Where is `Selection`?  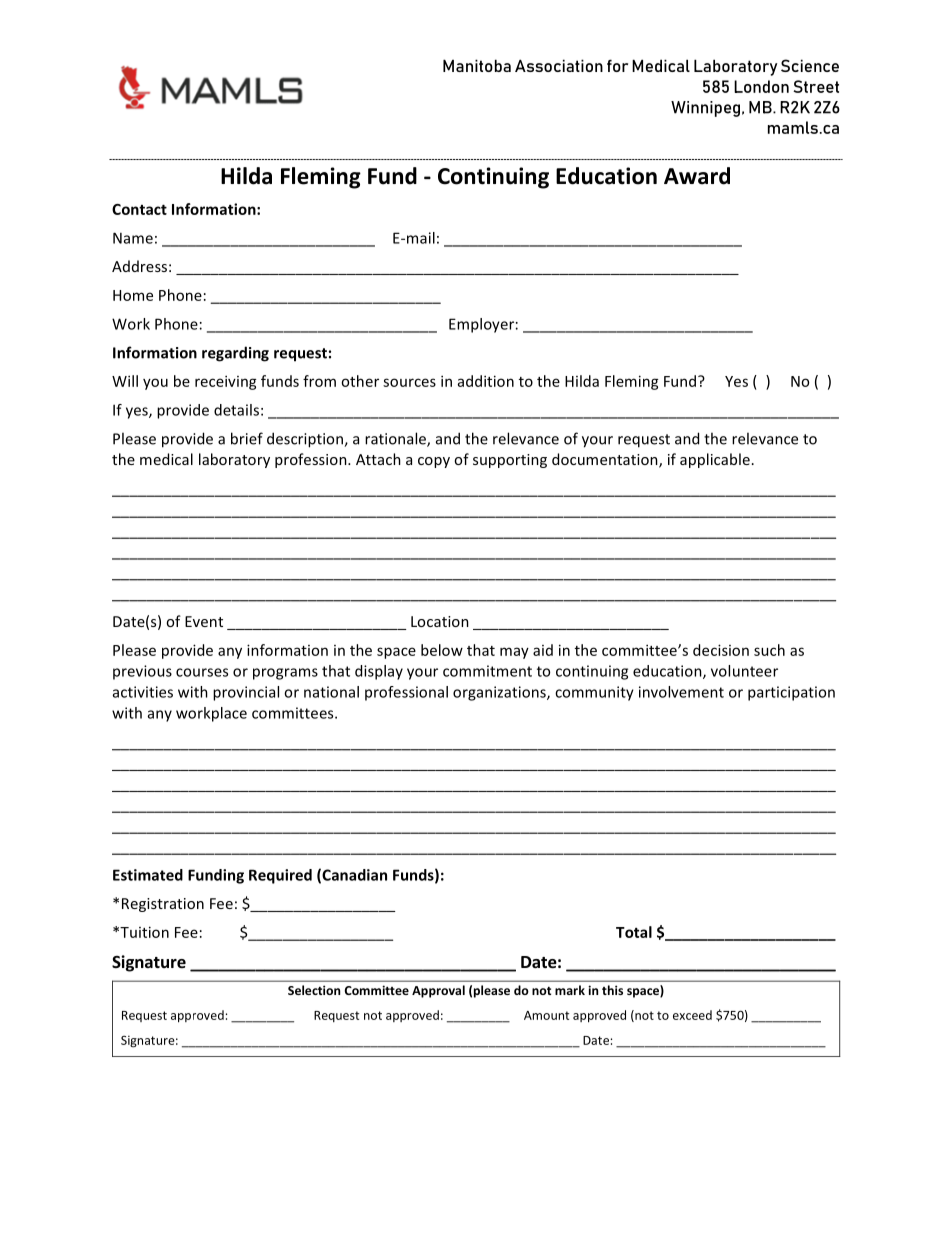 Selection is located at coordinates (314, 990).
